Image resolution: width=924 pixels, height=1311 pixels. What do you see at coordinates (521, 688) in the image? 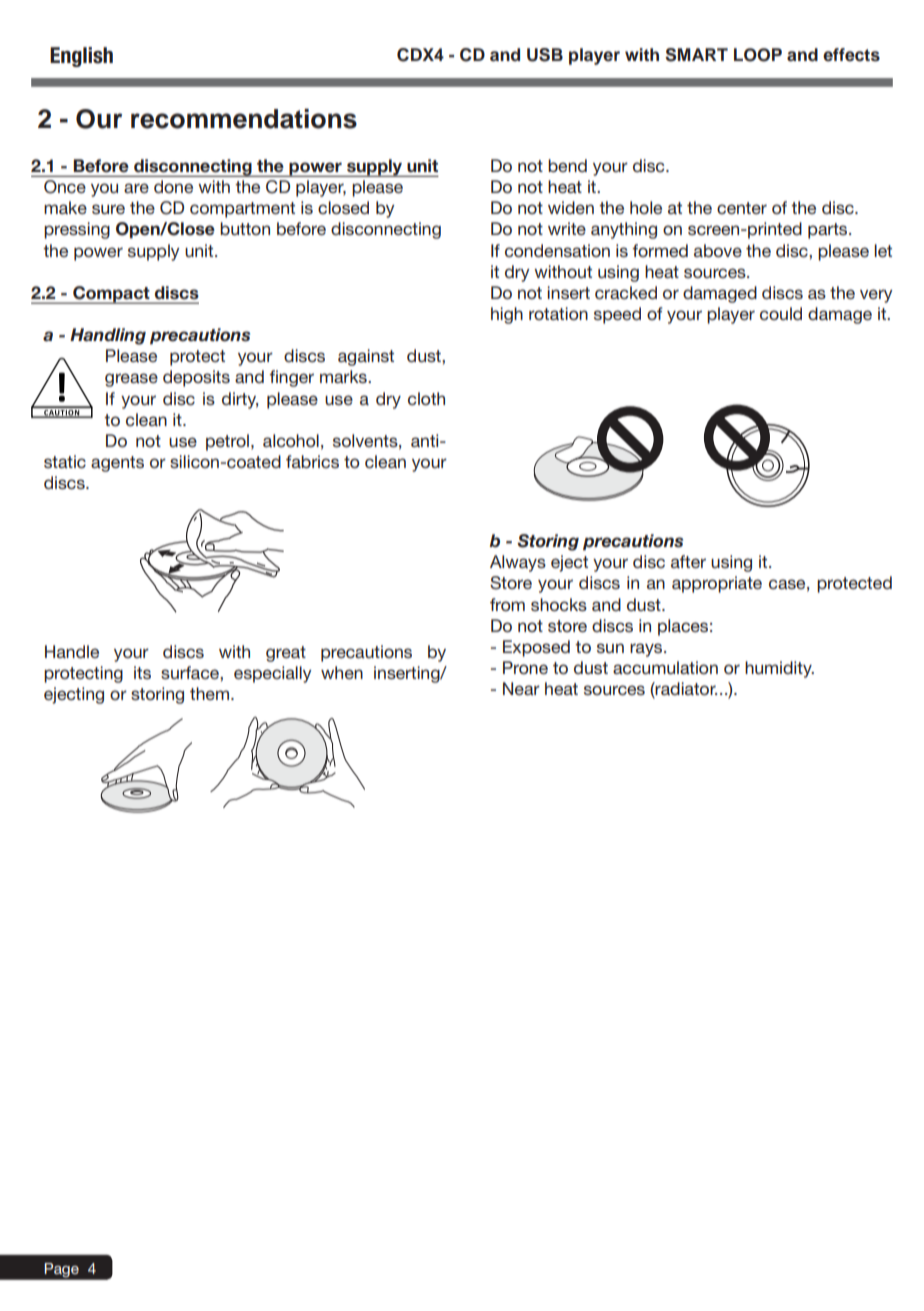
I see `Near` at bounding box center [521, 688].
